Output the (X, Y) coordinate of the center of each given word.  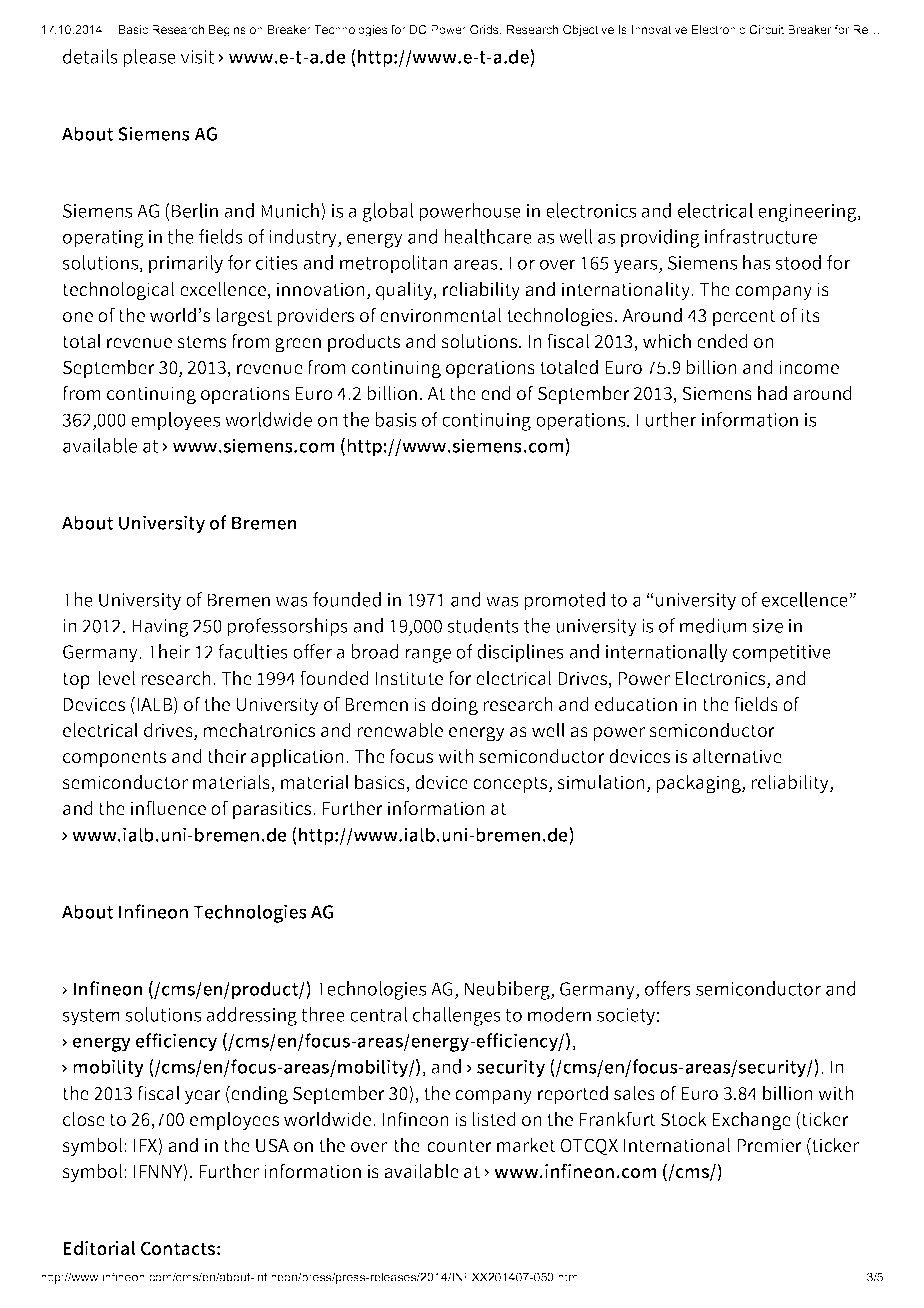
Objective (588, 31)
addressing (251, 1016)
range (428, 655)
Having (160, 628)
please (149, 58)
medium (713, 625)
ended (722, 341)
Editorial (99, 1248)
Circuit (766, 29)
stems (201, 342)
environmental (441, 315)
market (526, 1145)
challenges (457, 1016)
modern (559, 1014)
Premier (769, 1145)
